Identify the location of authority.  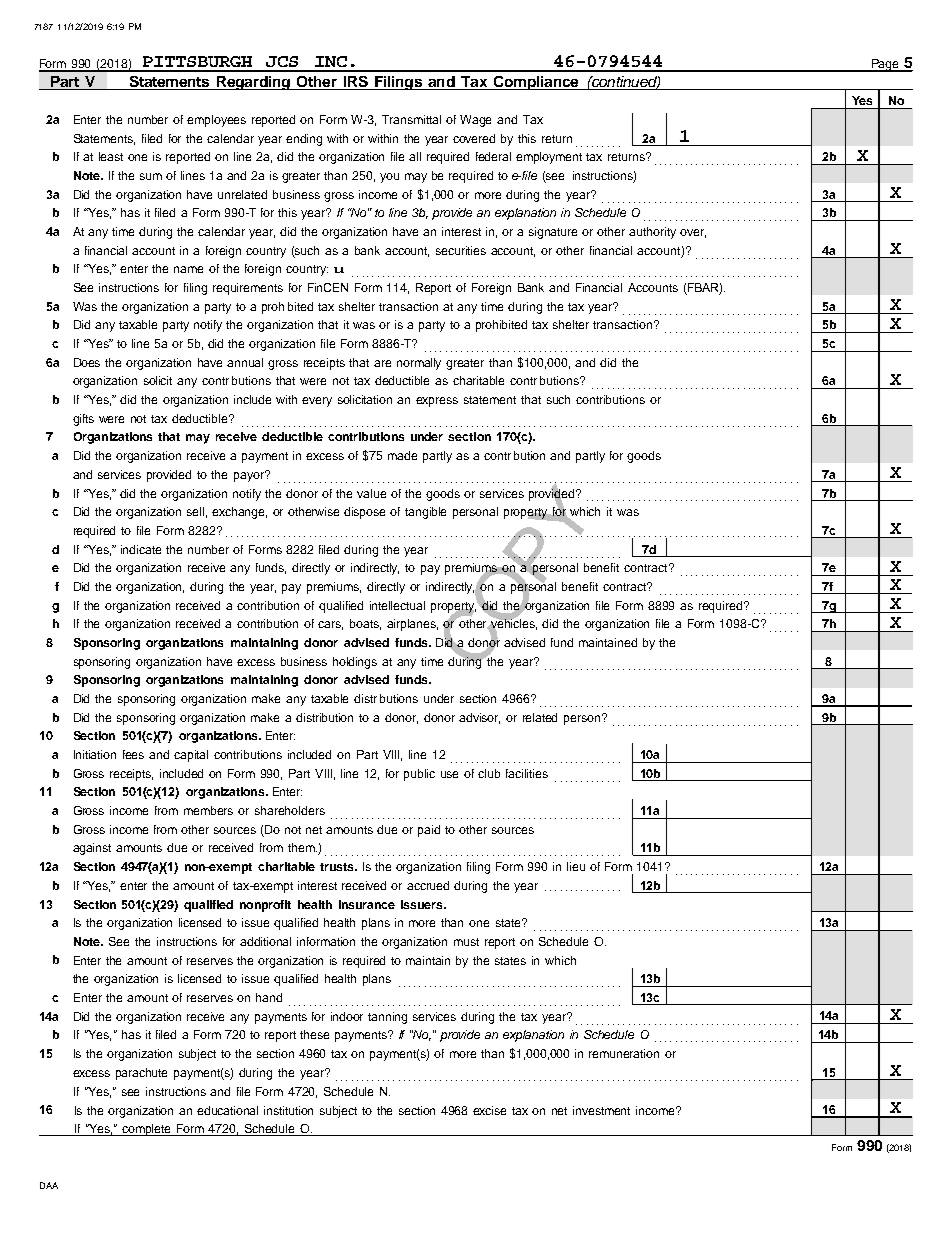
(652, 233).
